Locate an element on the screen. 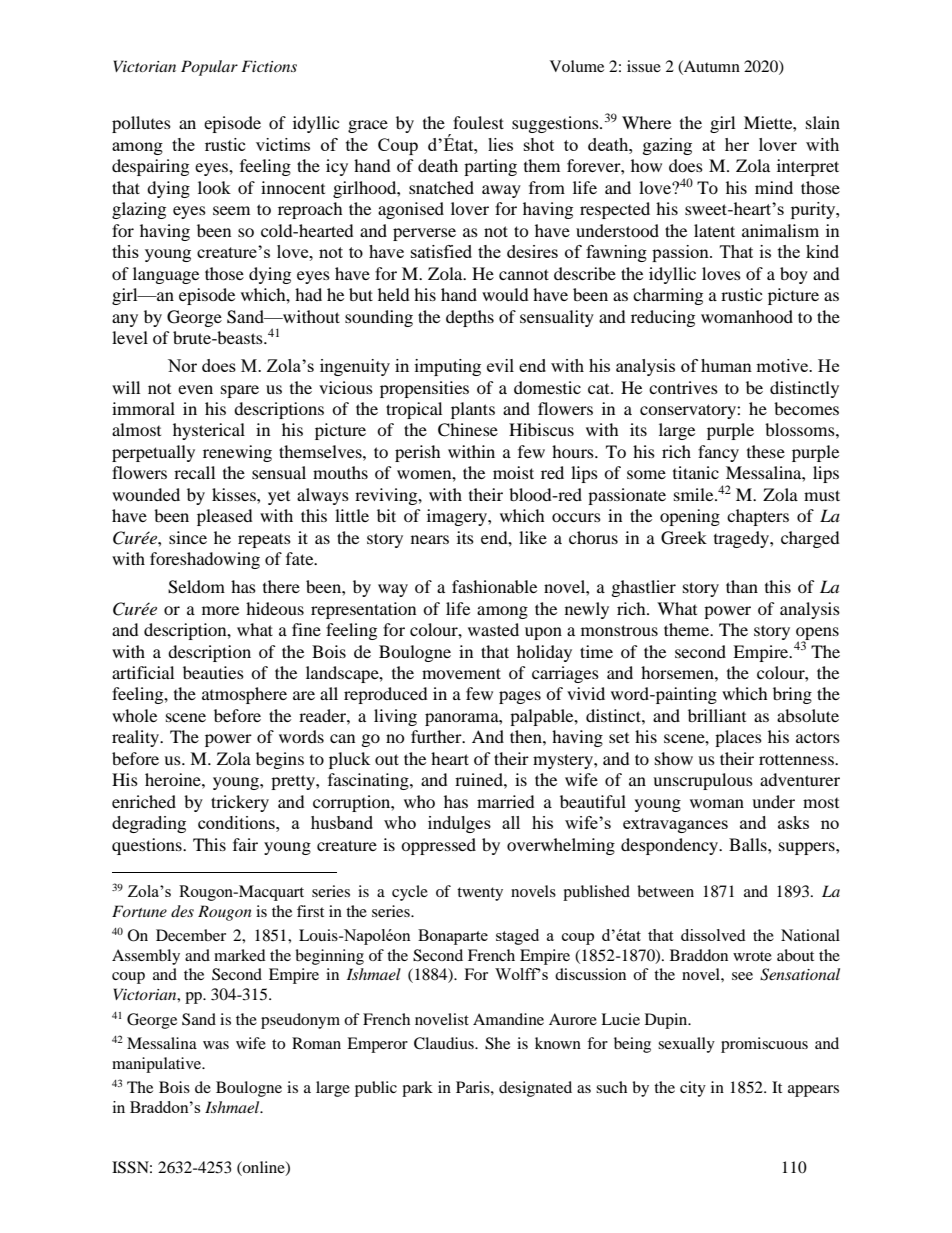 This screenshot has height=1233, width=952. manipulative is located at coordinates (158, 1065).
